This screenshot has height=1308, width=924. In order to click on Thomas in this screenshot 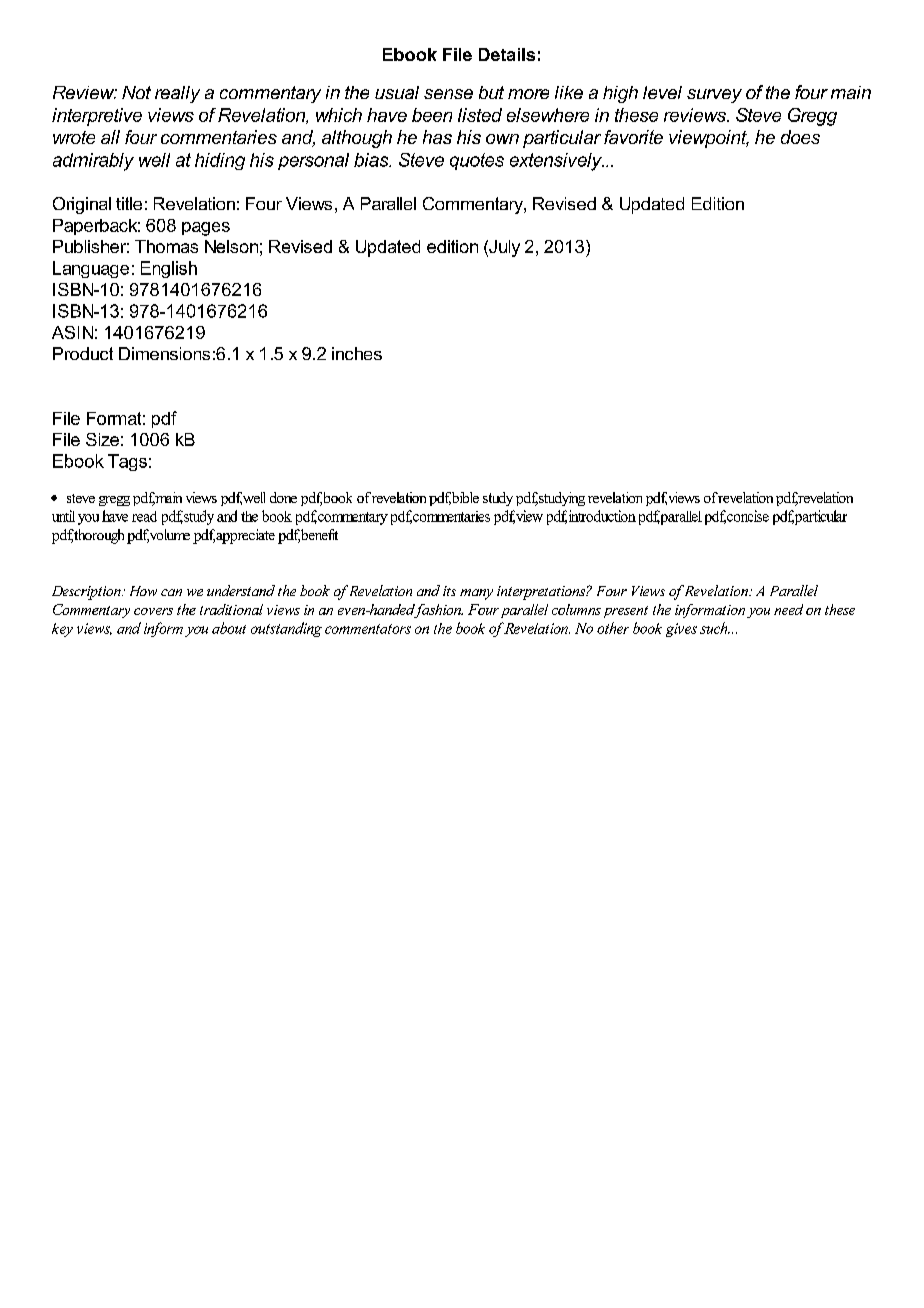, I will do `click(166, 246)`.
